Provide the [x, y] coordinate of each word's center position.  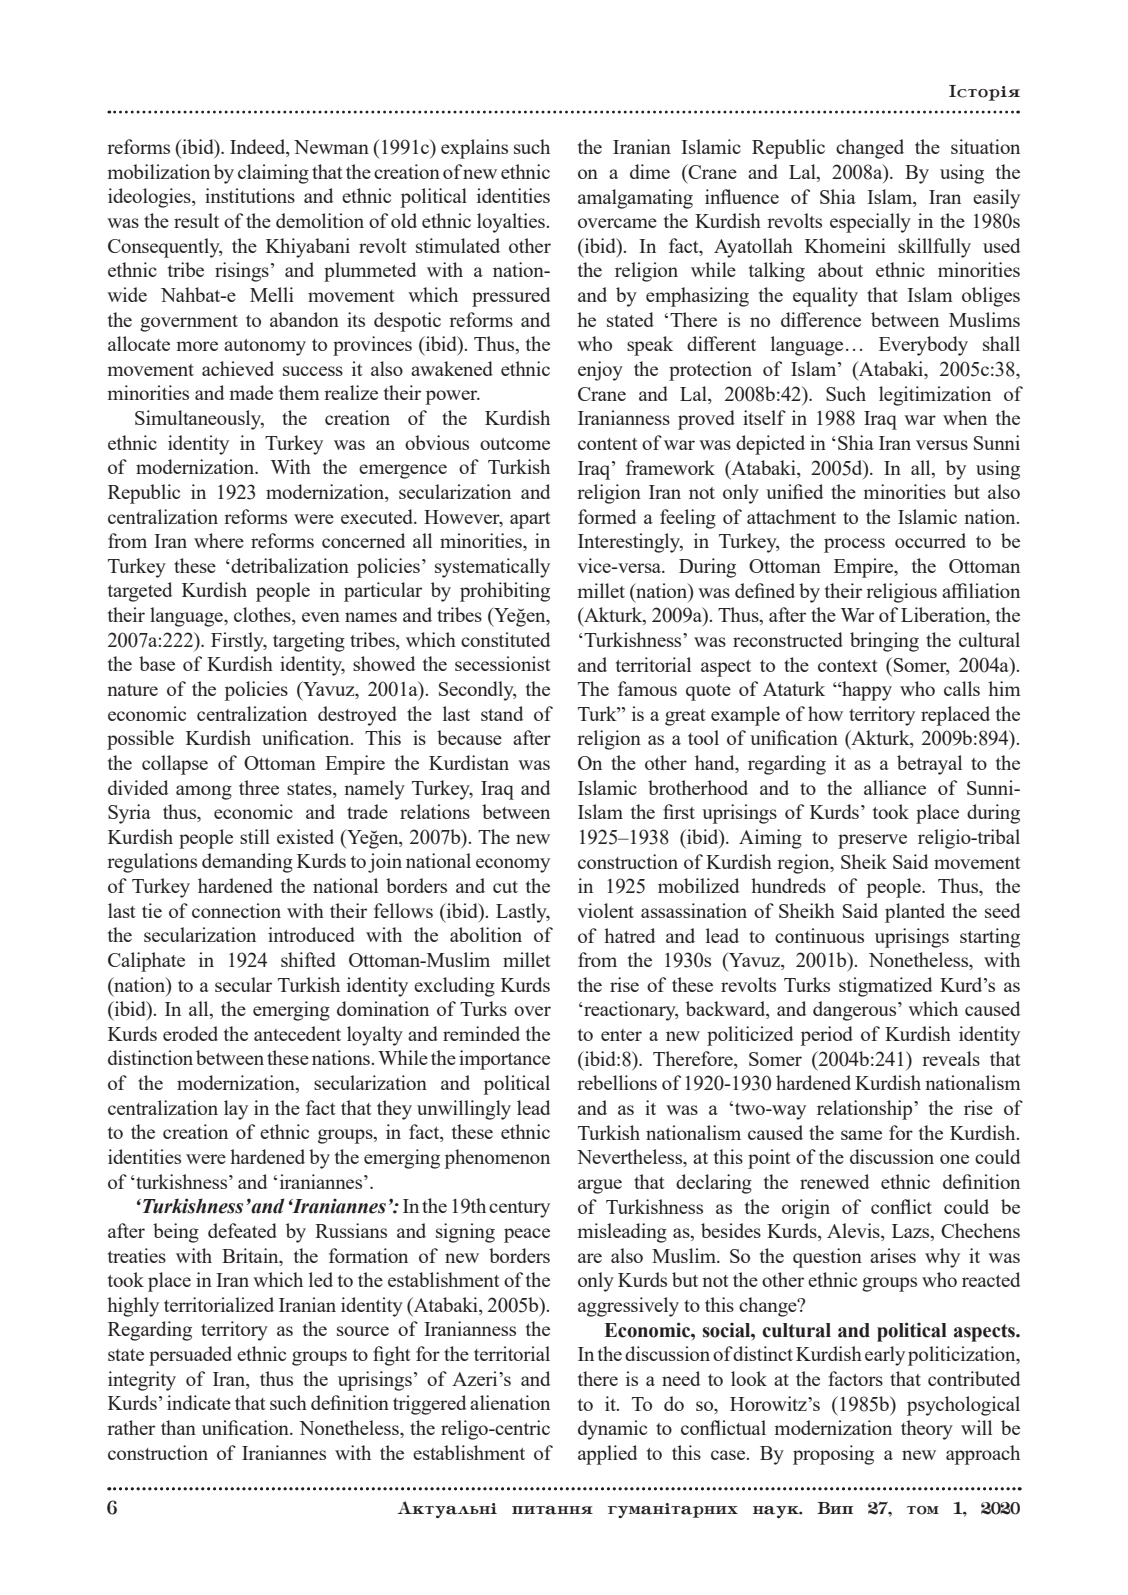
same [861, 1135]
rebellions [617, 1082]
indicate [199, 1402]
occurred [930, 540]
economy [513, 865]
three [259, 787]
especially [870, 223]
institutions [250, 195]
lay [236, 1110]
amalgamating [635, 199]
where [219, 540]
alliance [895, 787]
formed [607, 516]
